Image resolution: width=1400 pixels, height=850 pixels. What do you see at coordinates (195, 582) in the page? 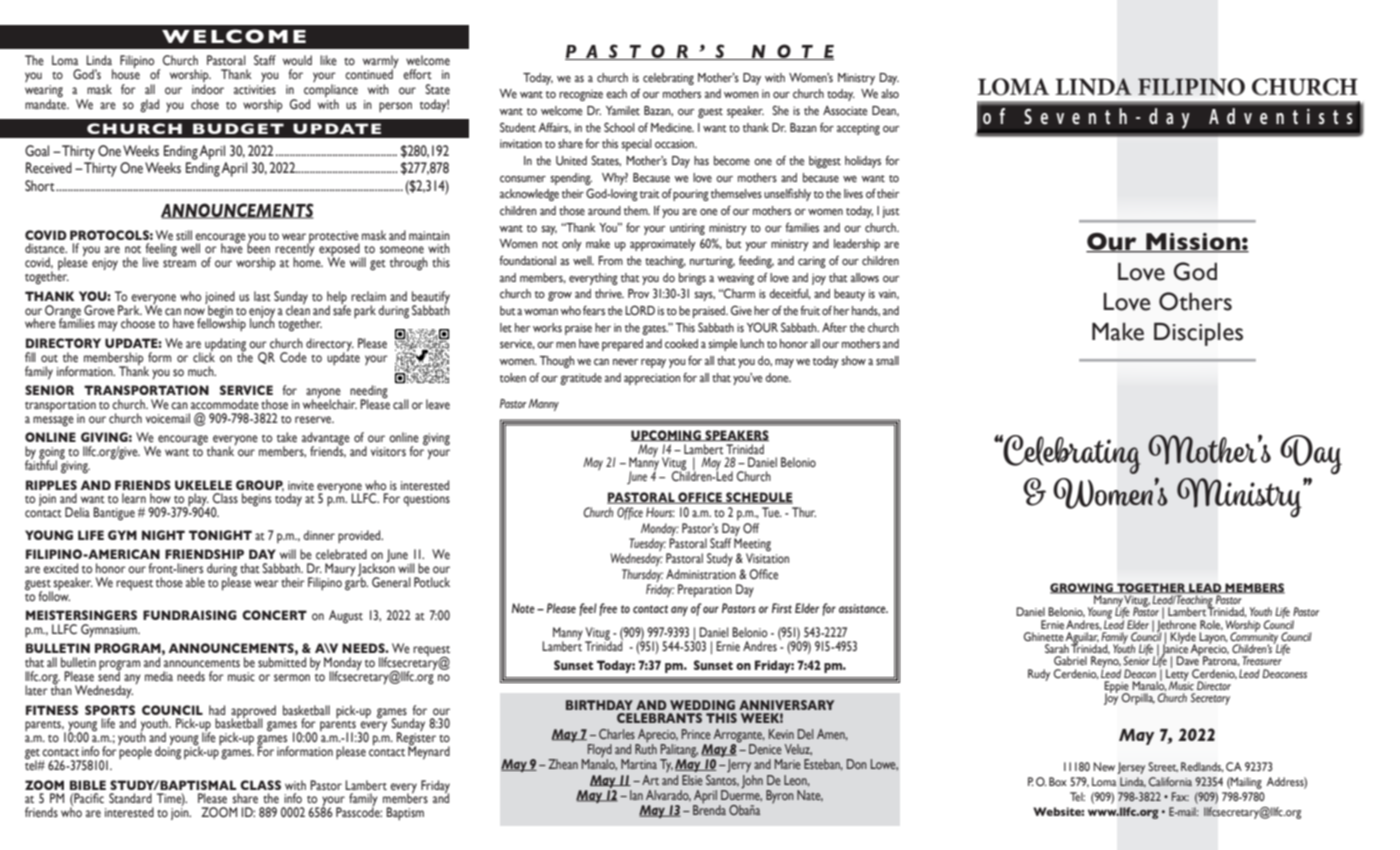
I see `able` at bounding box center [195, 582].
